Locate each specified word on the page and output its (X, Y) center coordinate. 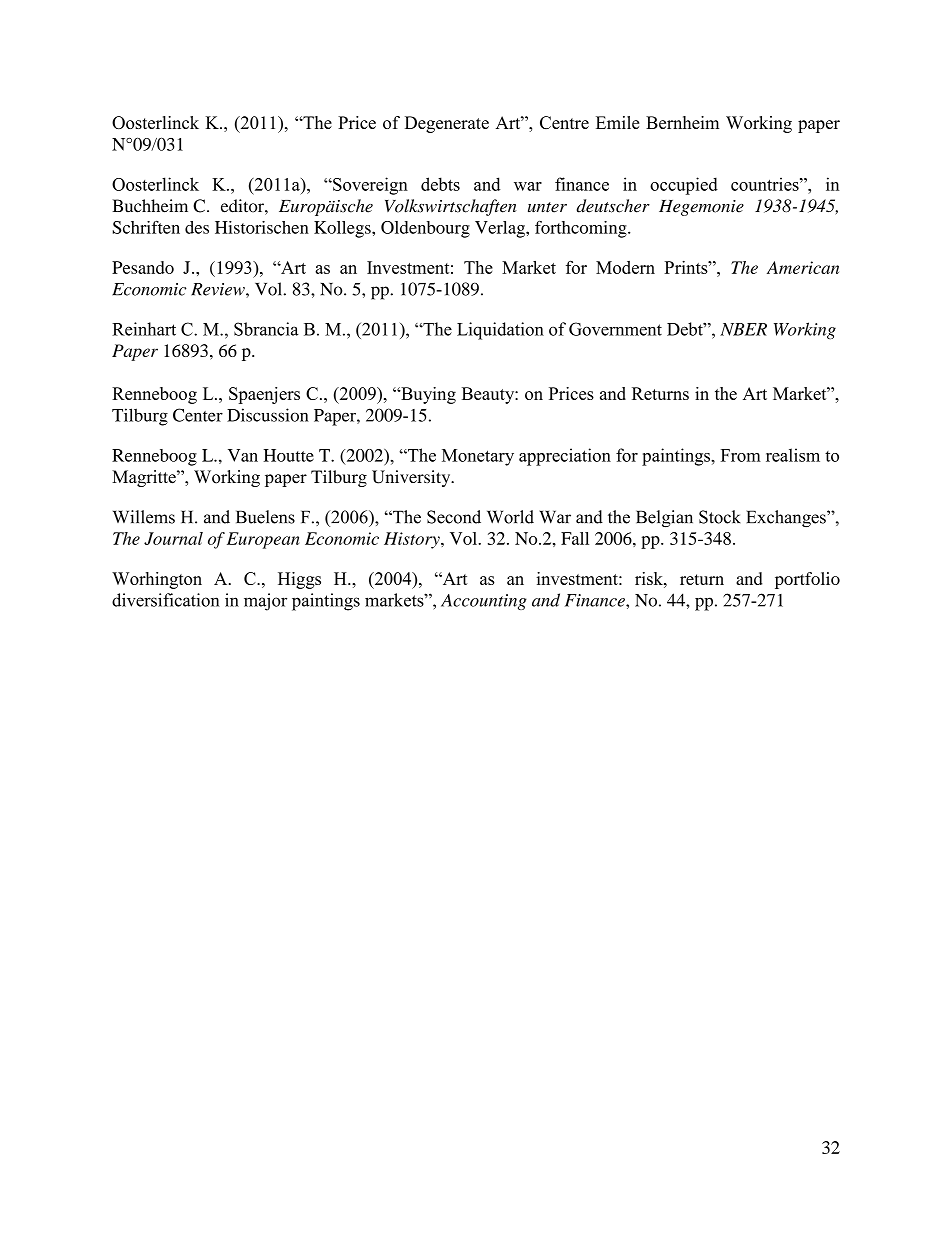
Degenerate (447, 124)
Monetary (478, 457)
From (741, 455)
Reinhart (144, 329)
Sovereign (369, 186)
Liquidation (500, 331)
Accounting (484, 602)
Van (243, 455)
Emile (618, 122)
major (265, 602)
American (803, 267)
